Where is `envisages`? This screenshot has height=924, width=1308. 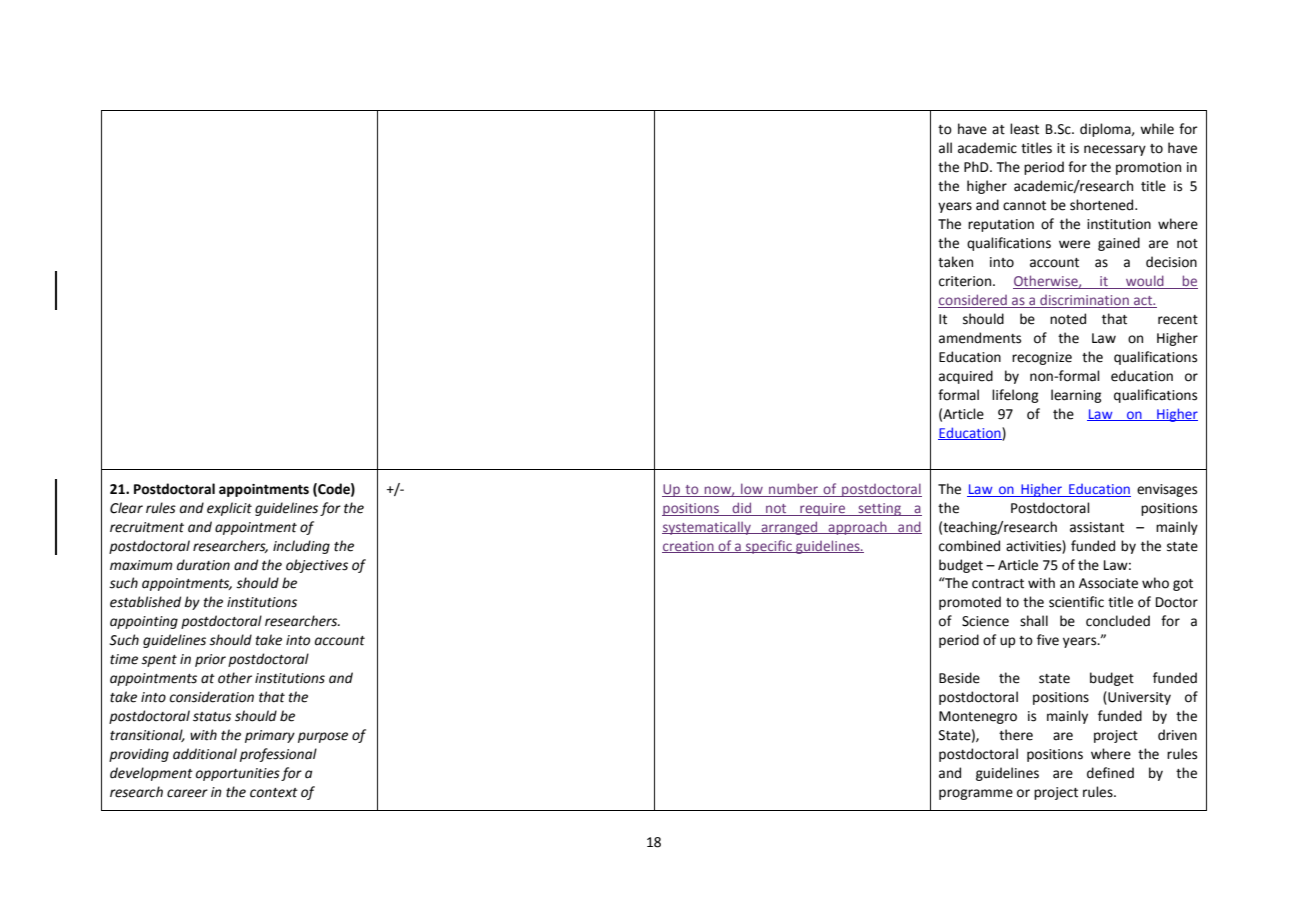
envisages is located at coordinates (1167, 490).
